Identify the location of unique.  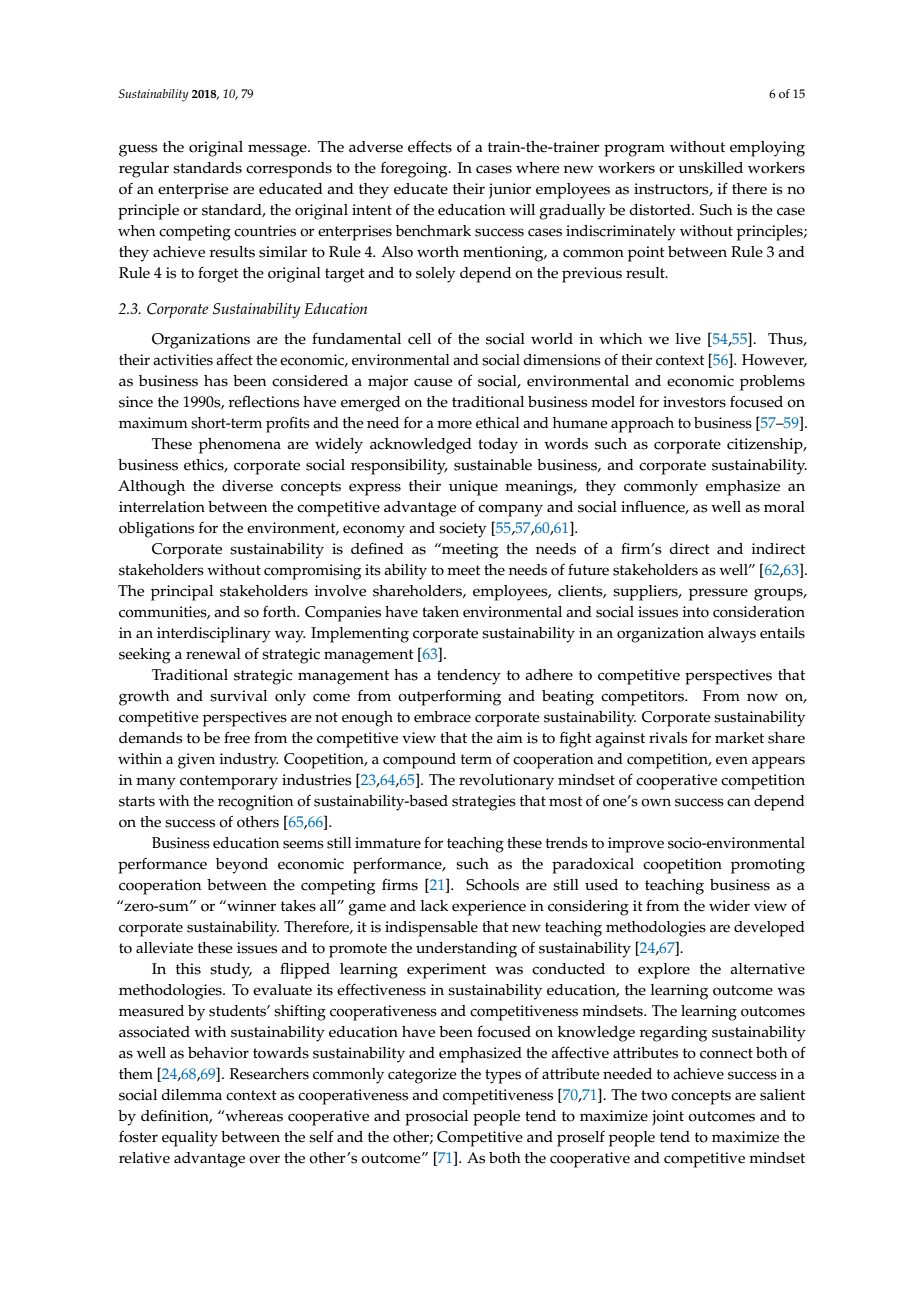
(473, 488).
